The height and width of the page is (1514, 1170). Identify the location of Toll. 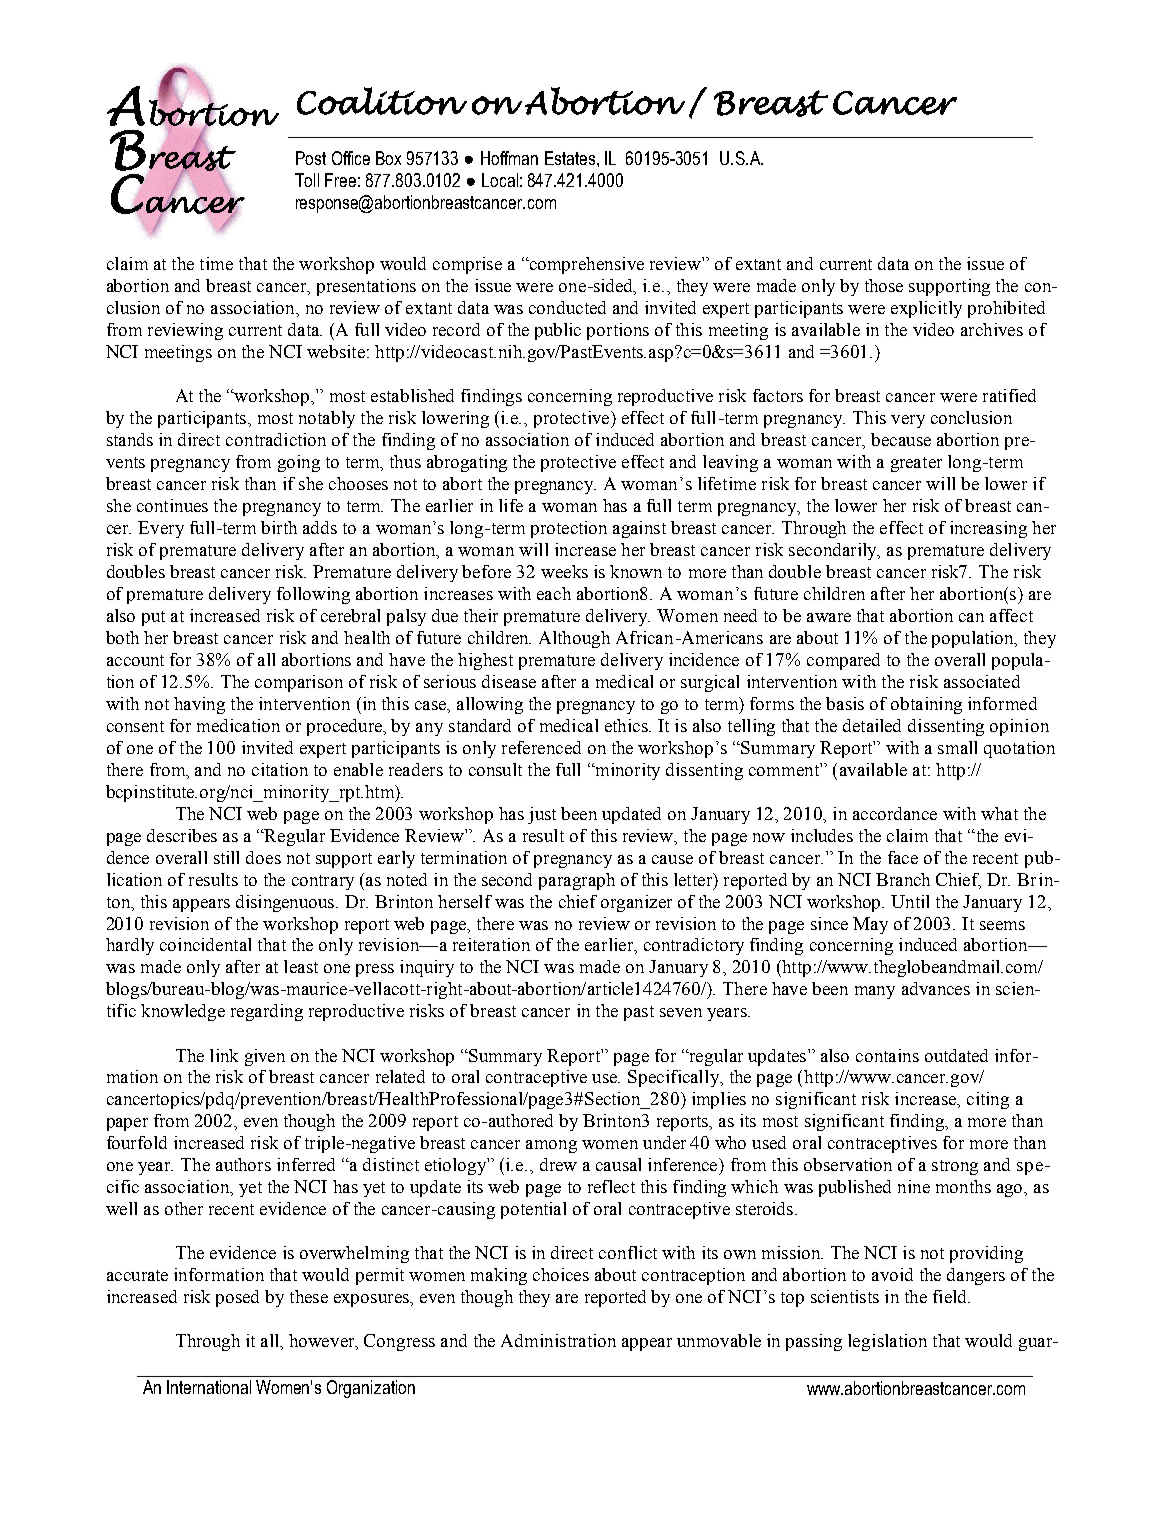
(307, 180).
